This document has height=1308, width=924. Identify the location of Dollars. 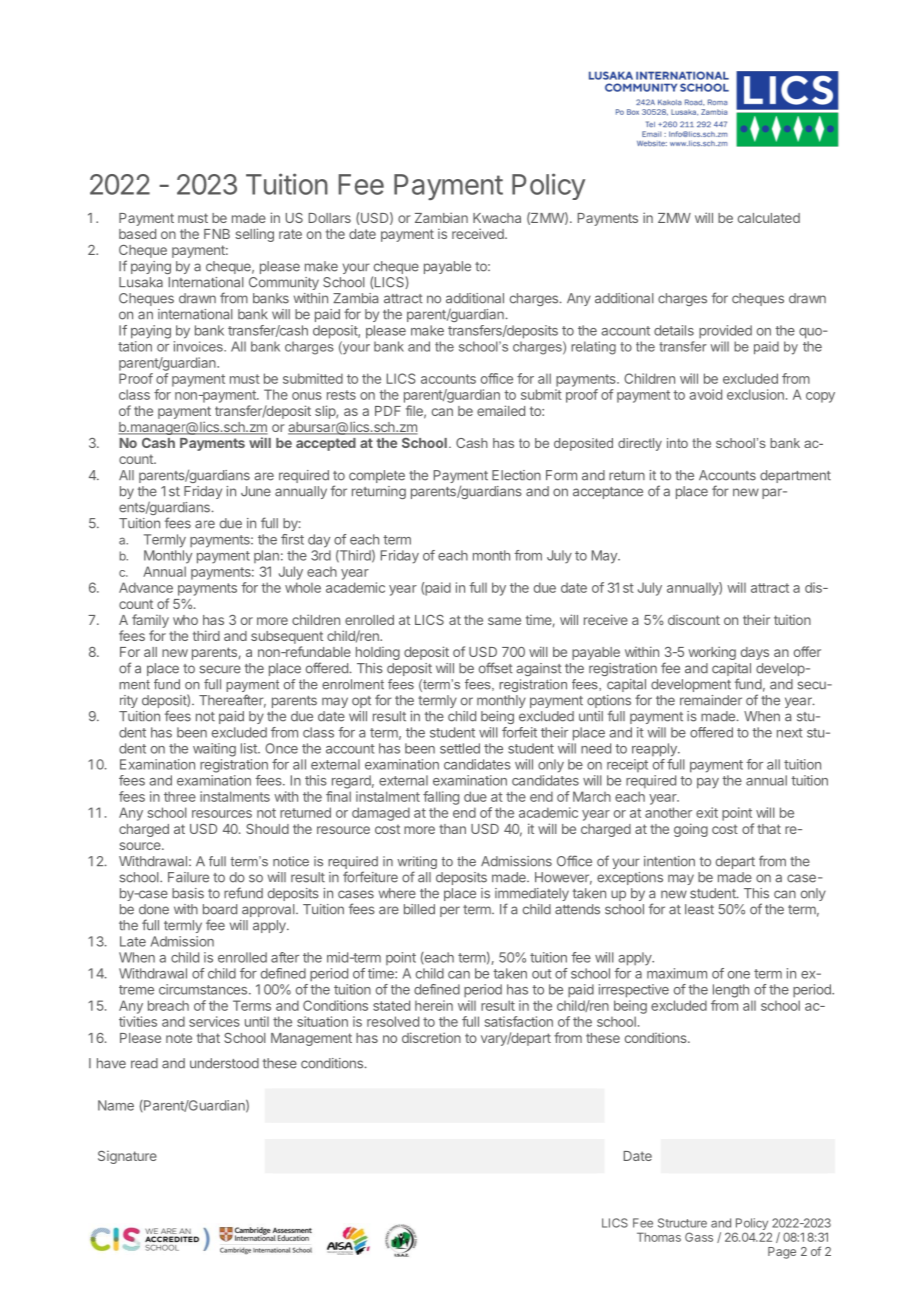
(330, 218).
